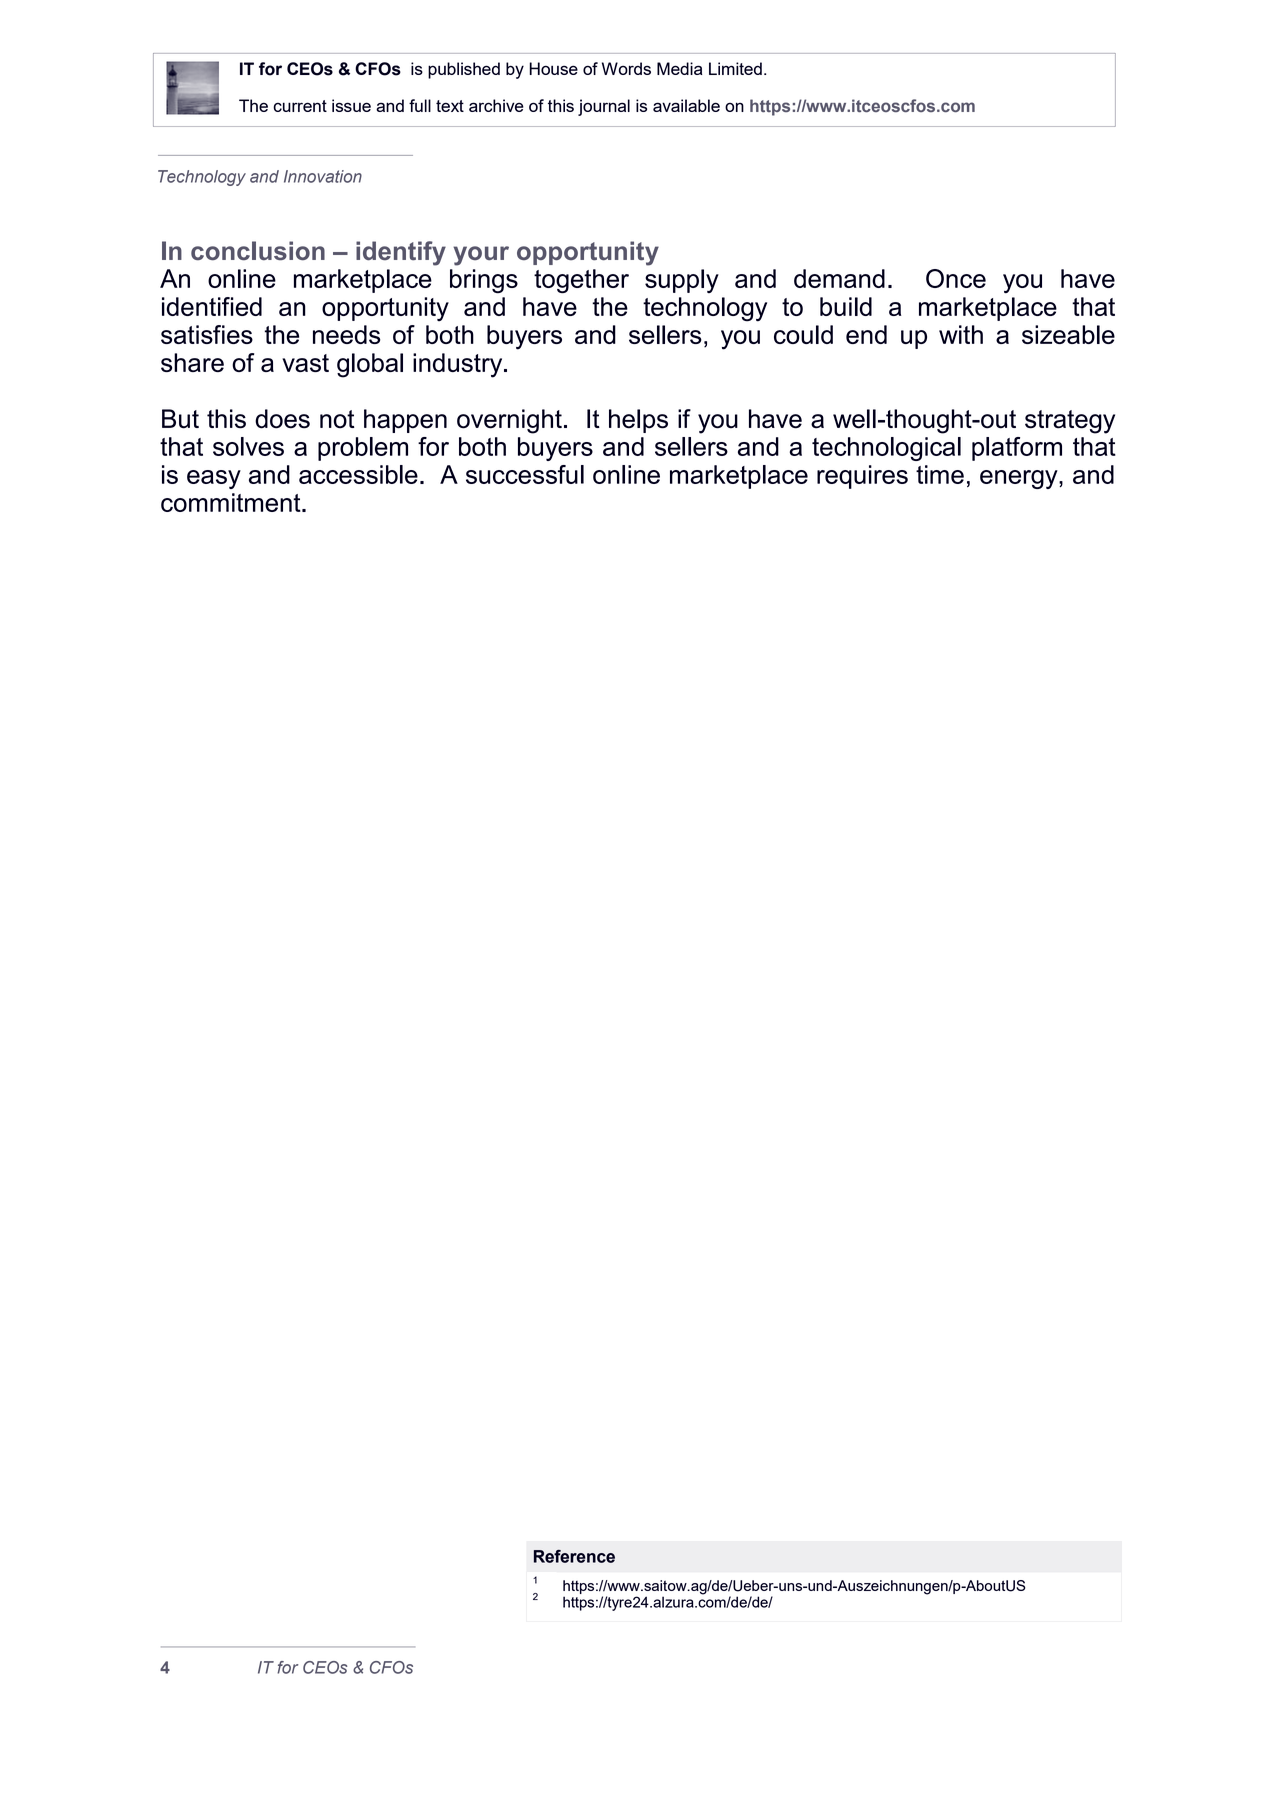 The width and height of the screenshot is (1276, 1804). What do you see at coordinates (574, 1556) in the screenshot?
I see `Reference` at bounding box center [574, 1556].
